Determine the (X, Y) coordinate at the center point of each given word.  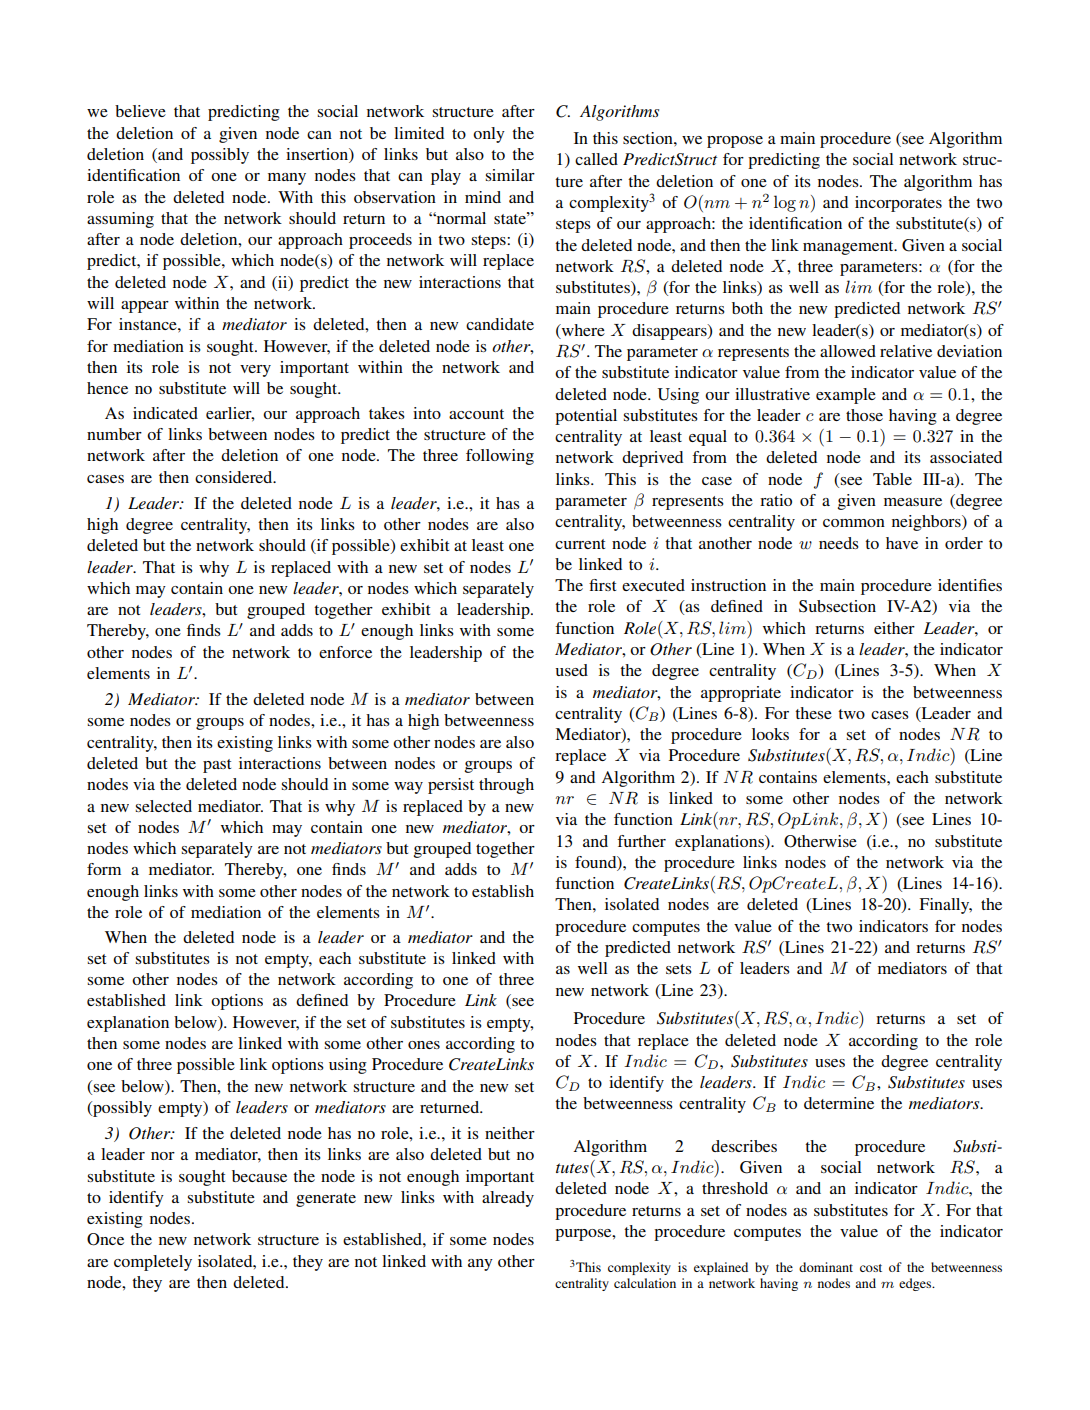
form (104, 869)
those (864, 415)
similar (510, 175)
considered (235, 477)
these (813, 713)
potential (586, 417)
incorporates (898, 204)
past (217, 766)
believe (140, 111)
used (571, 670)
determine (839, 1103)
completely (153, 1263)
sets (679, 969)
